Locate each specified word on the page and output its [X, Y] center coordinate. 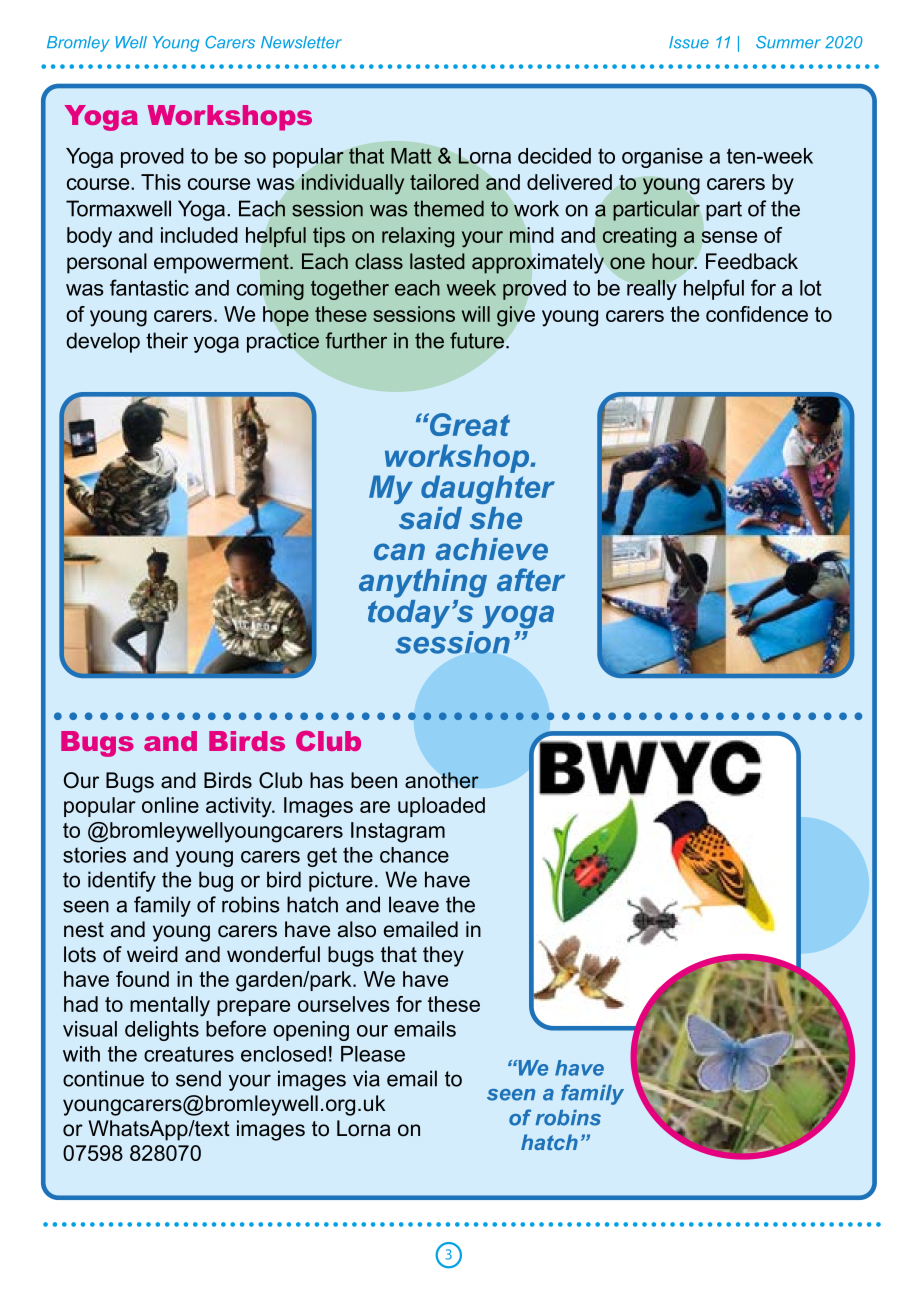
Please [373, 1054]
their [167, 340]
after [531, 580]
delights [162, 1031]
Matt [411, 156]
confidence [757, 314]
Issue [689, 42]
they [443, 956]
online [170, 805]
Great [469, 424]
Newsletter [301, 42]
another [442, 780]
